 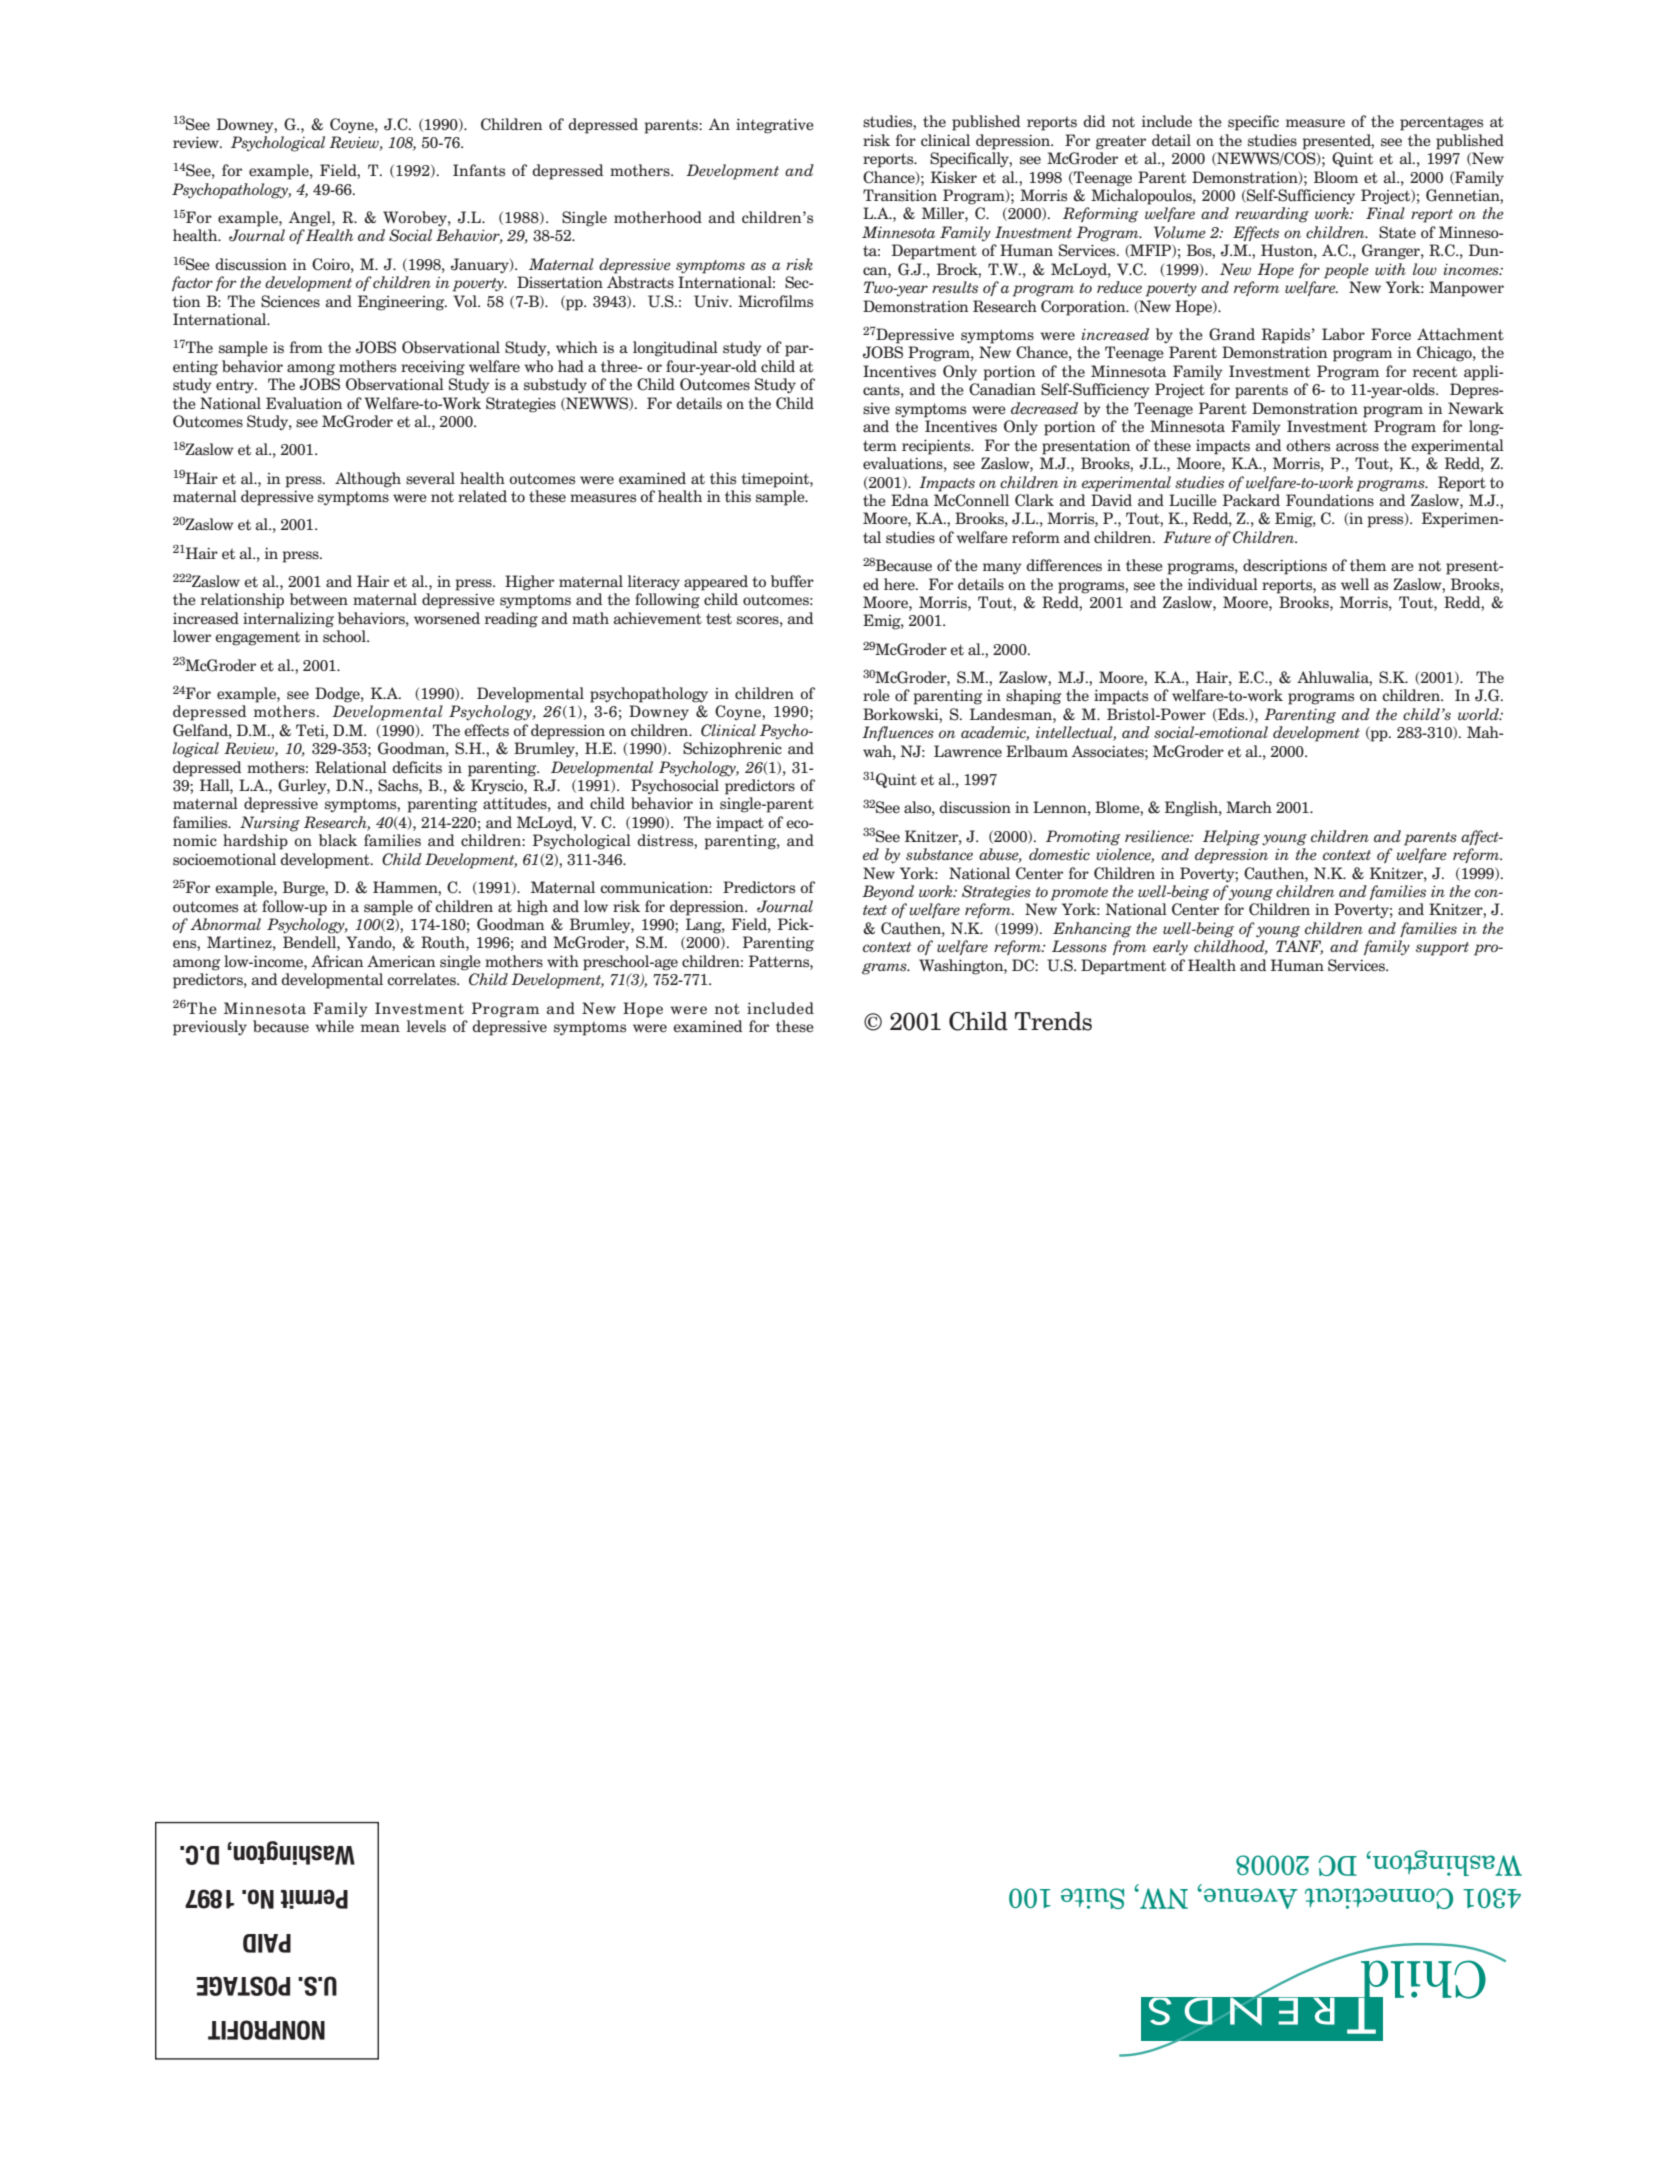 I want to click on TANF, so click(x=1299, y=947).
